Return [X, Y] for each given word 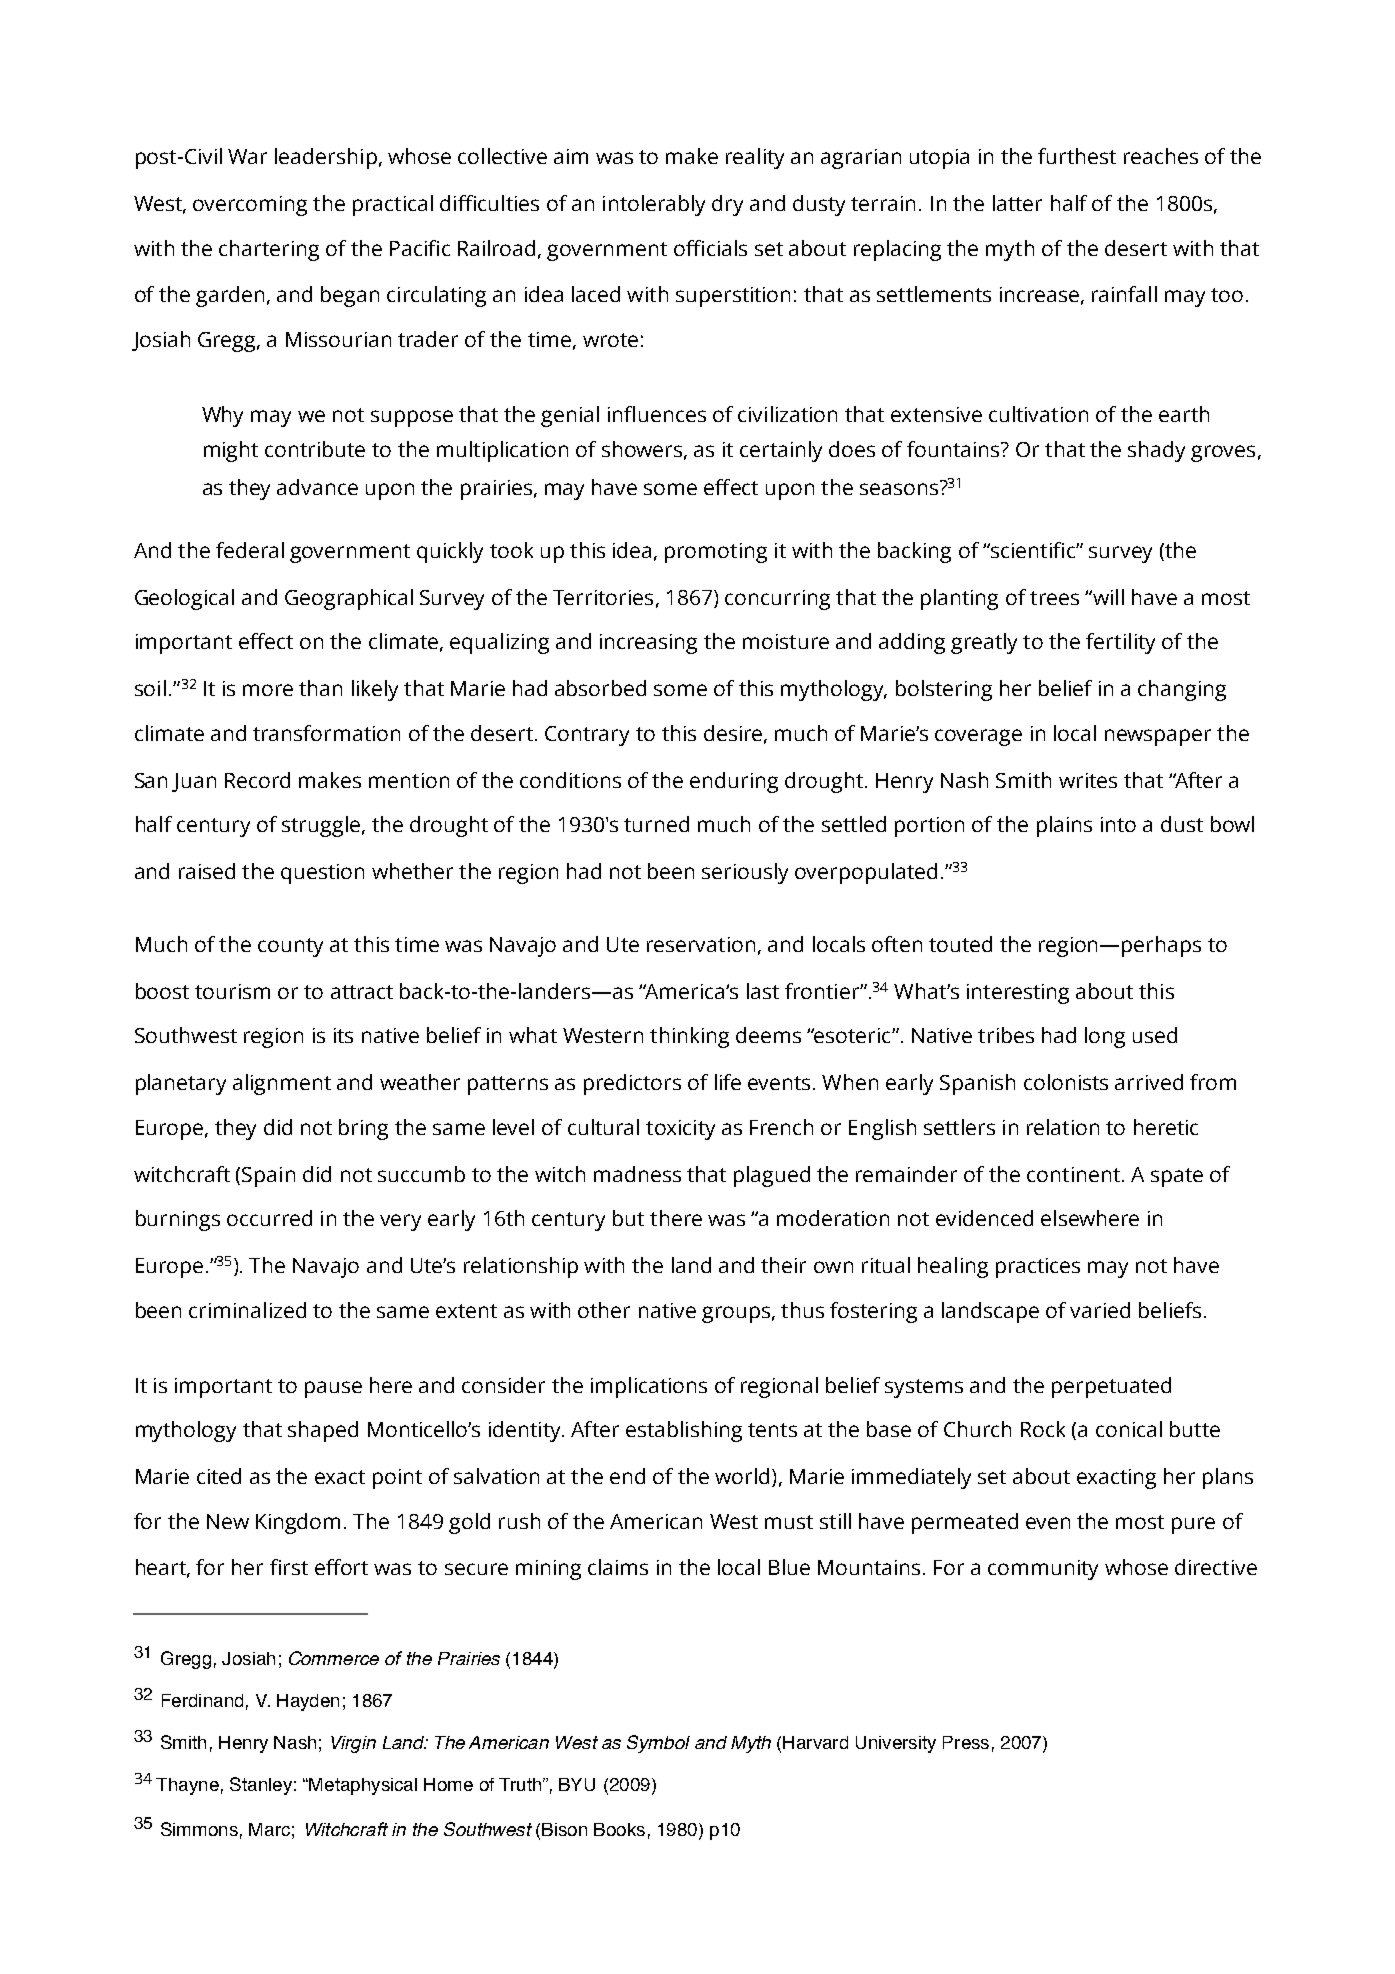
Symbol [658, 1744]
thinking [689, 1037]
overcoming [250, 206]
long [1105, 1037]
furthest [1077, 156]
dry [727, 205]
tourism [232, 991]
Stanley [261, 1786]
